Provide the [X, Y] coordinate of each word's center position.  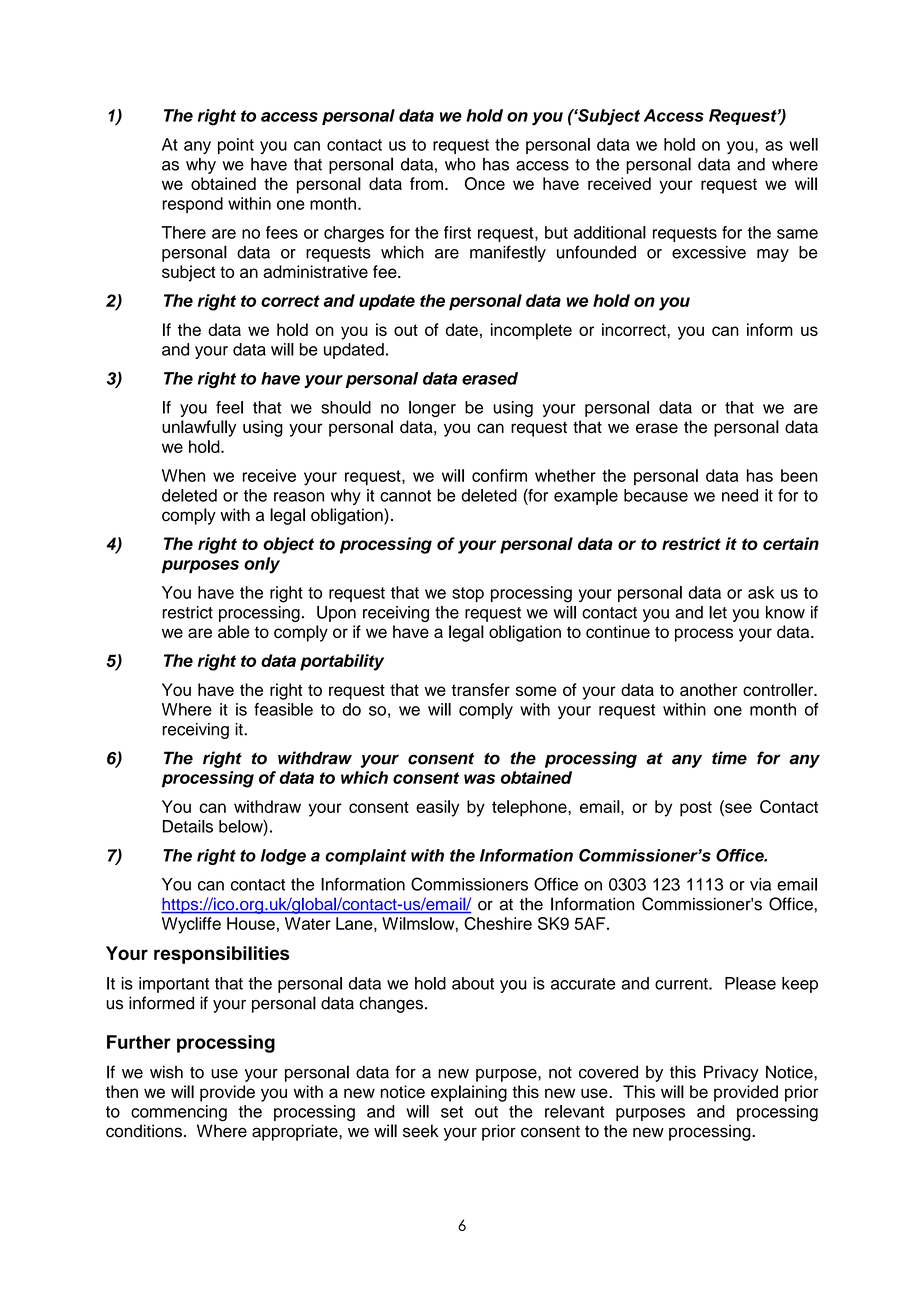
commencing [179, 1113]
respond [192, 205]
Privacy [731, 1073]
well [803, 144]
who [460, 164]
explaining [469, 1093]
